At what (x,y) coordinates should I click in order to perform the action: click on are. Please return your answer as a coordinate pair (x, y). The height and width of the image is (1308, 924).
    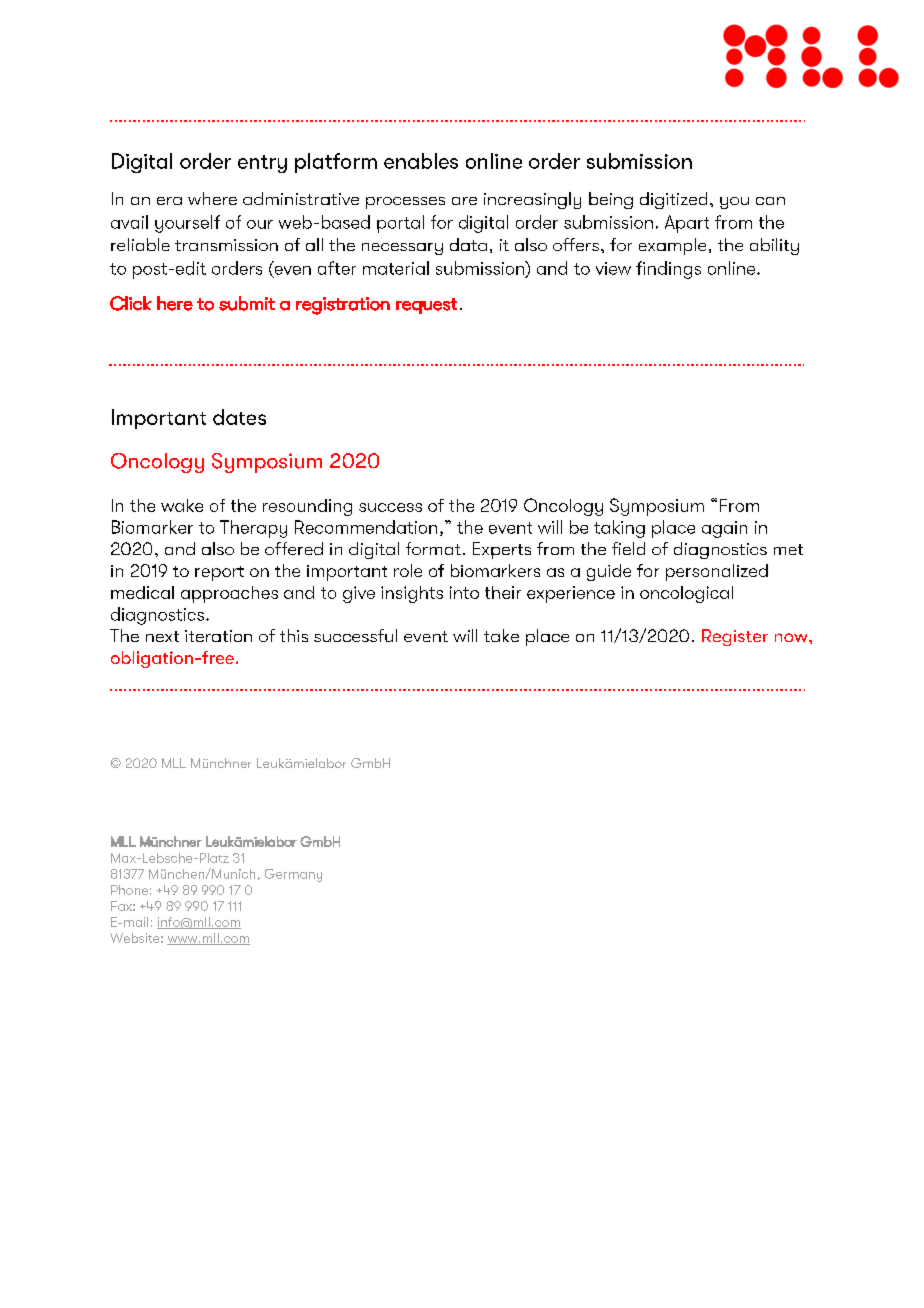
    Looking at the image, I should click on (464, 201).
